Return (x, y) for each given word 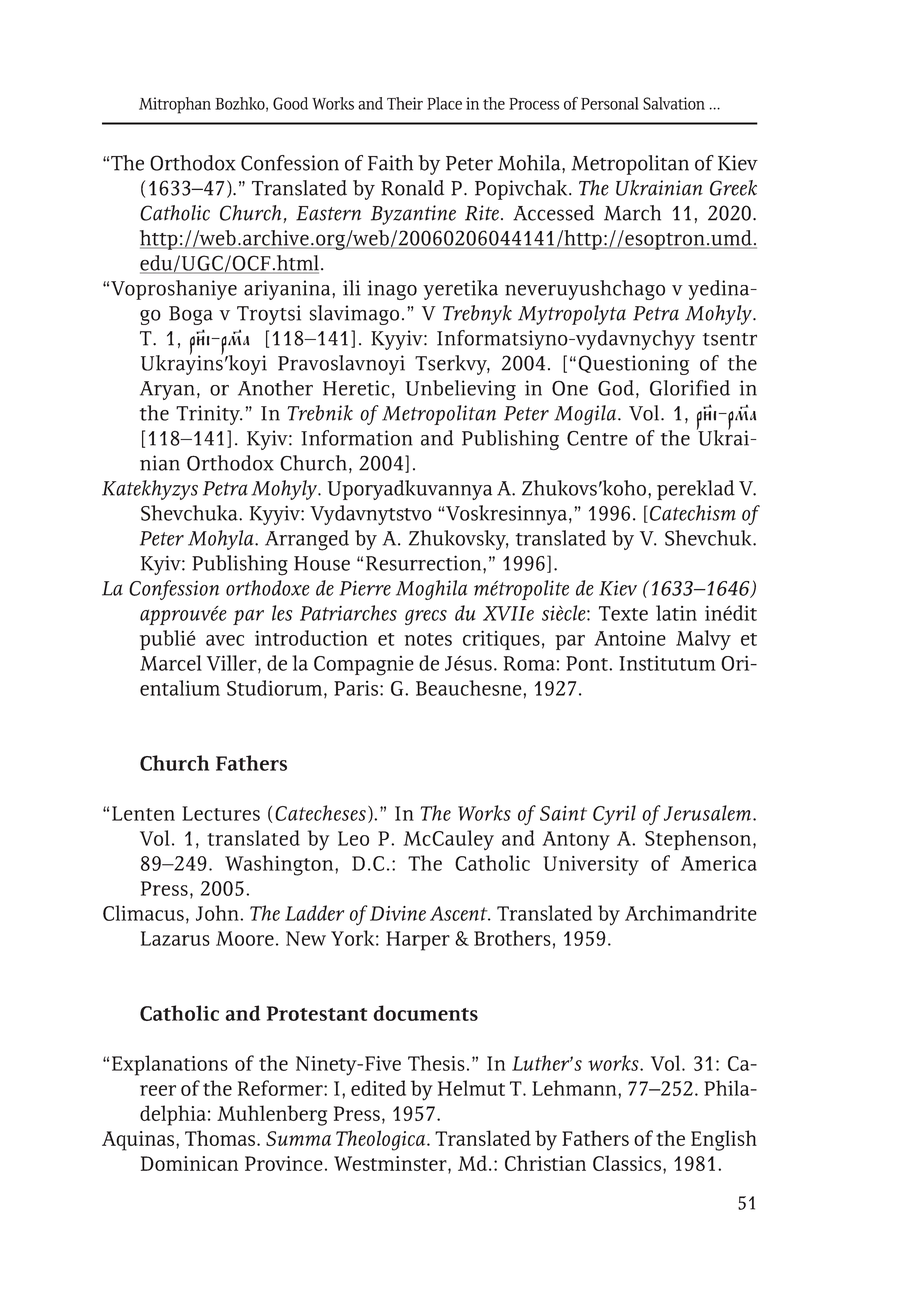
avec (225, 640)
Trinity (209, 415)
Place (444, 103)
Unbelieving (461, 390)
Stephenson (698, 840)
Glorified (690, 388)
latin (676, 613)
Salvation (674, 103)
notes (428, 639)
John (218, 913)
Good (290, 103)
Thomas (220, 1138)
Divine (398, 913)
